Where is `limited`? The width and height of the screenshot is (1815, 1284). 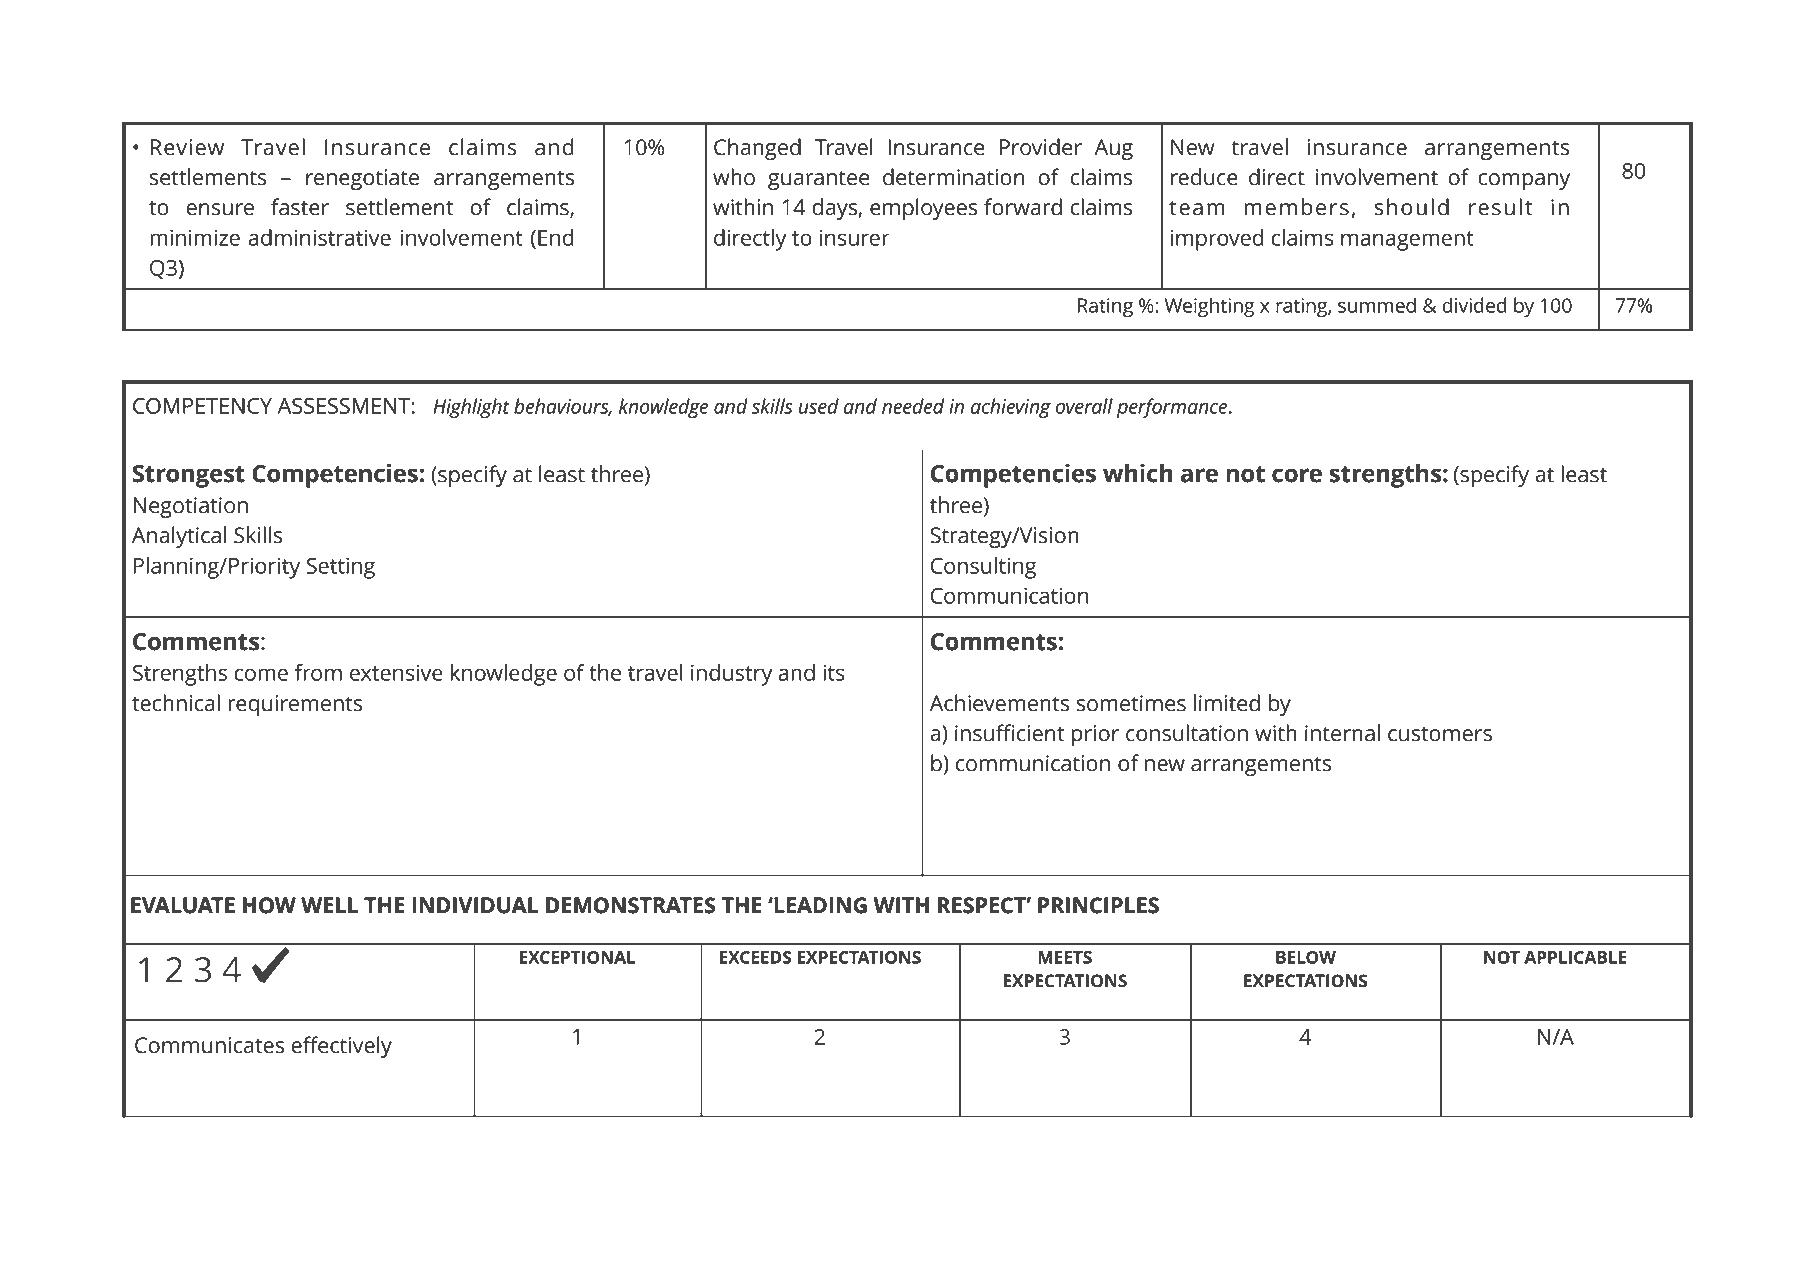 limited is located at coordinates (1227, 703).
